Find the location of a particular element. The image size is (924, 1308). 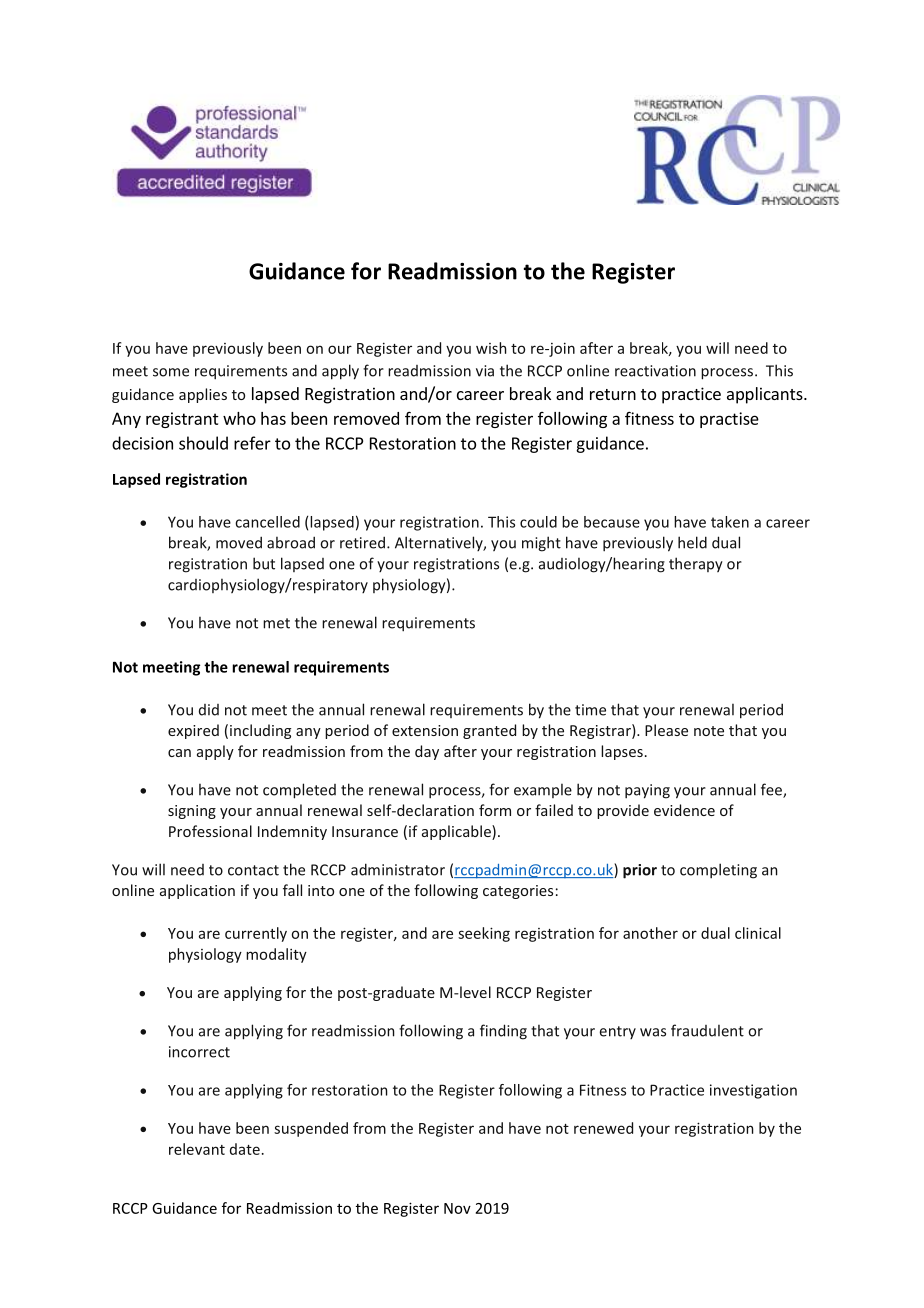

reactivation is located at coordinates (655, 371).
